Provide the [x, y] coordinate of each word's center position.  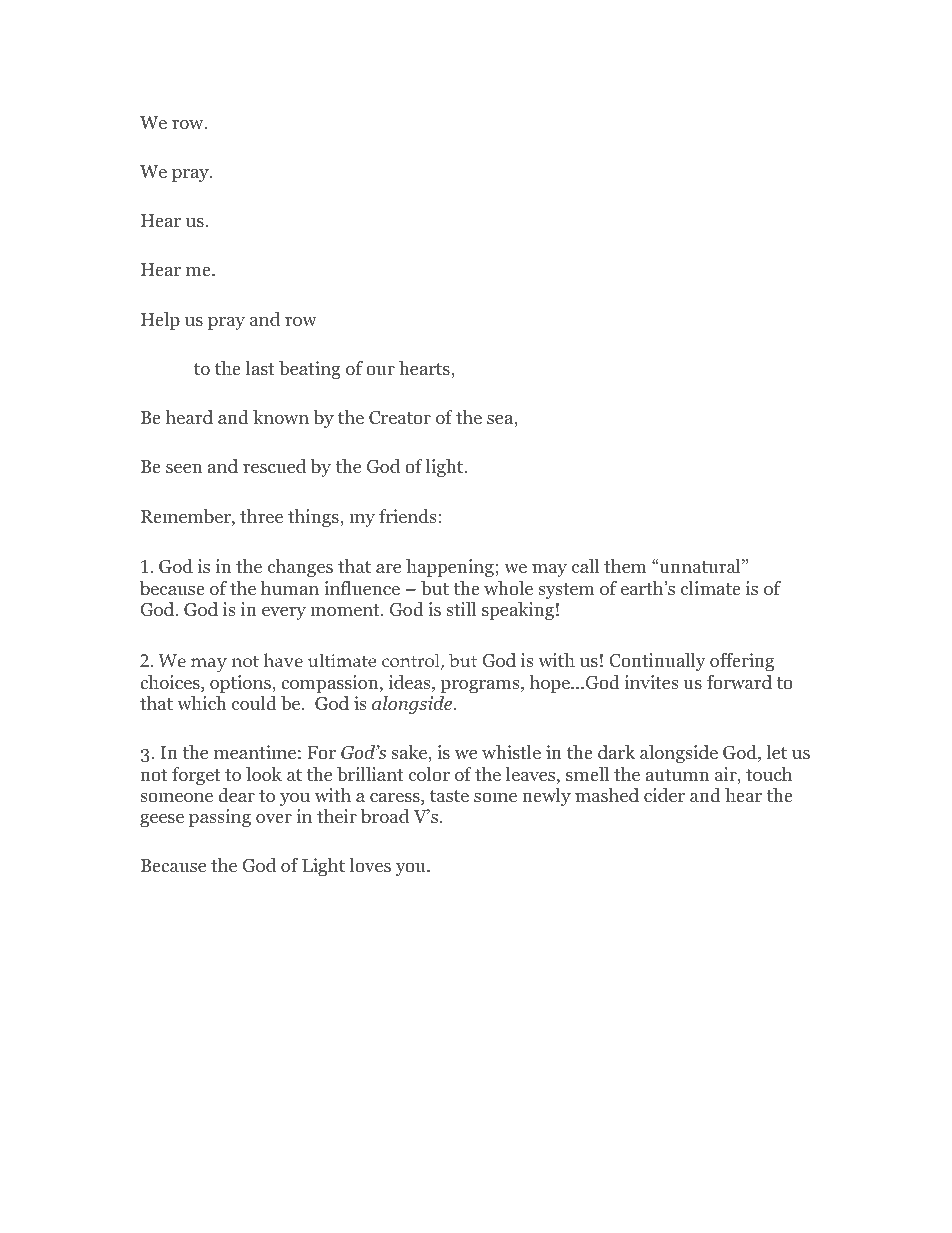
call [585, 566]
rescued [274, 466]
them [625, 566]
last [260, 368]
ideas [411, 683]
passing [220, 818]
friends [408, 516]
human [290, 588]
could [254, 703]
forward [739, 682]
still [461, 609]
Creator [400, 418]
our [380, 370]
